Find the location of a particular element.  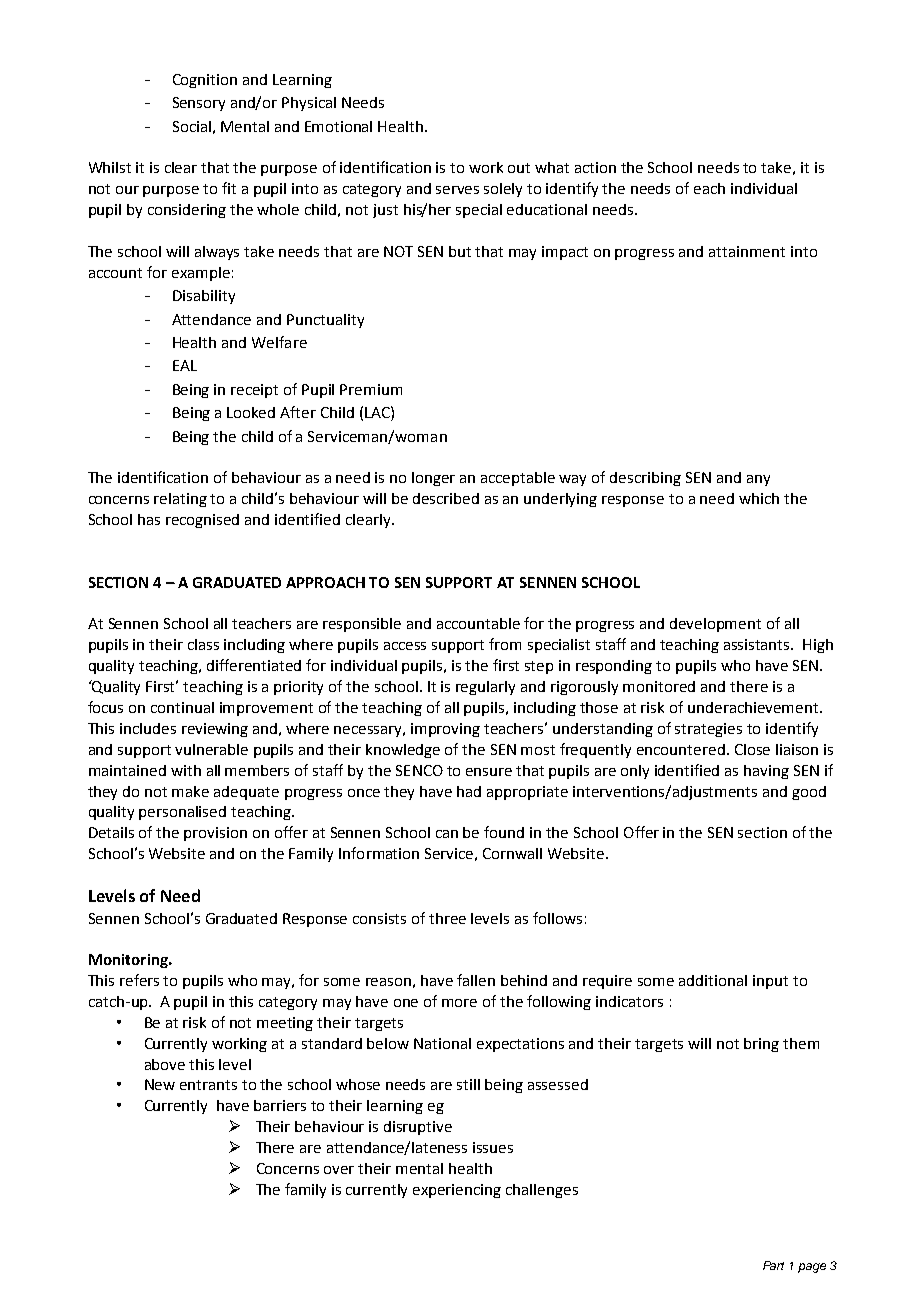

relating is located at coordinates (180, 500).
